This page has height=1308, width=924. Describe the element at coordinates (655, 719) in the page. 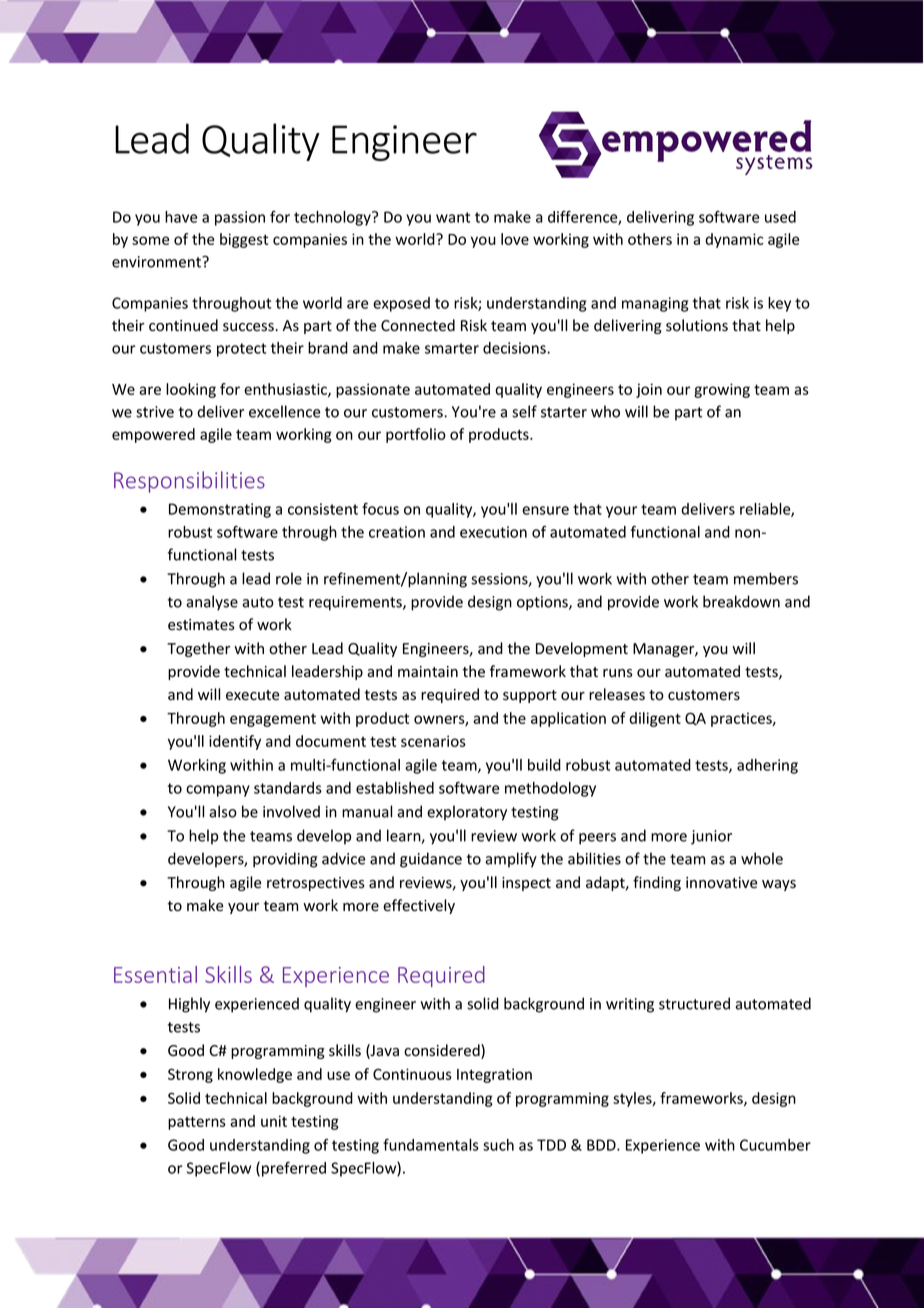

I see `diligent` at that location.
